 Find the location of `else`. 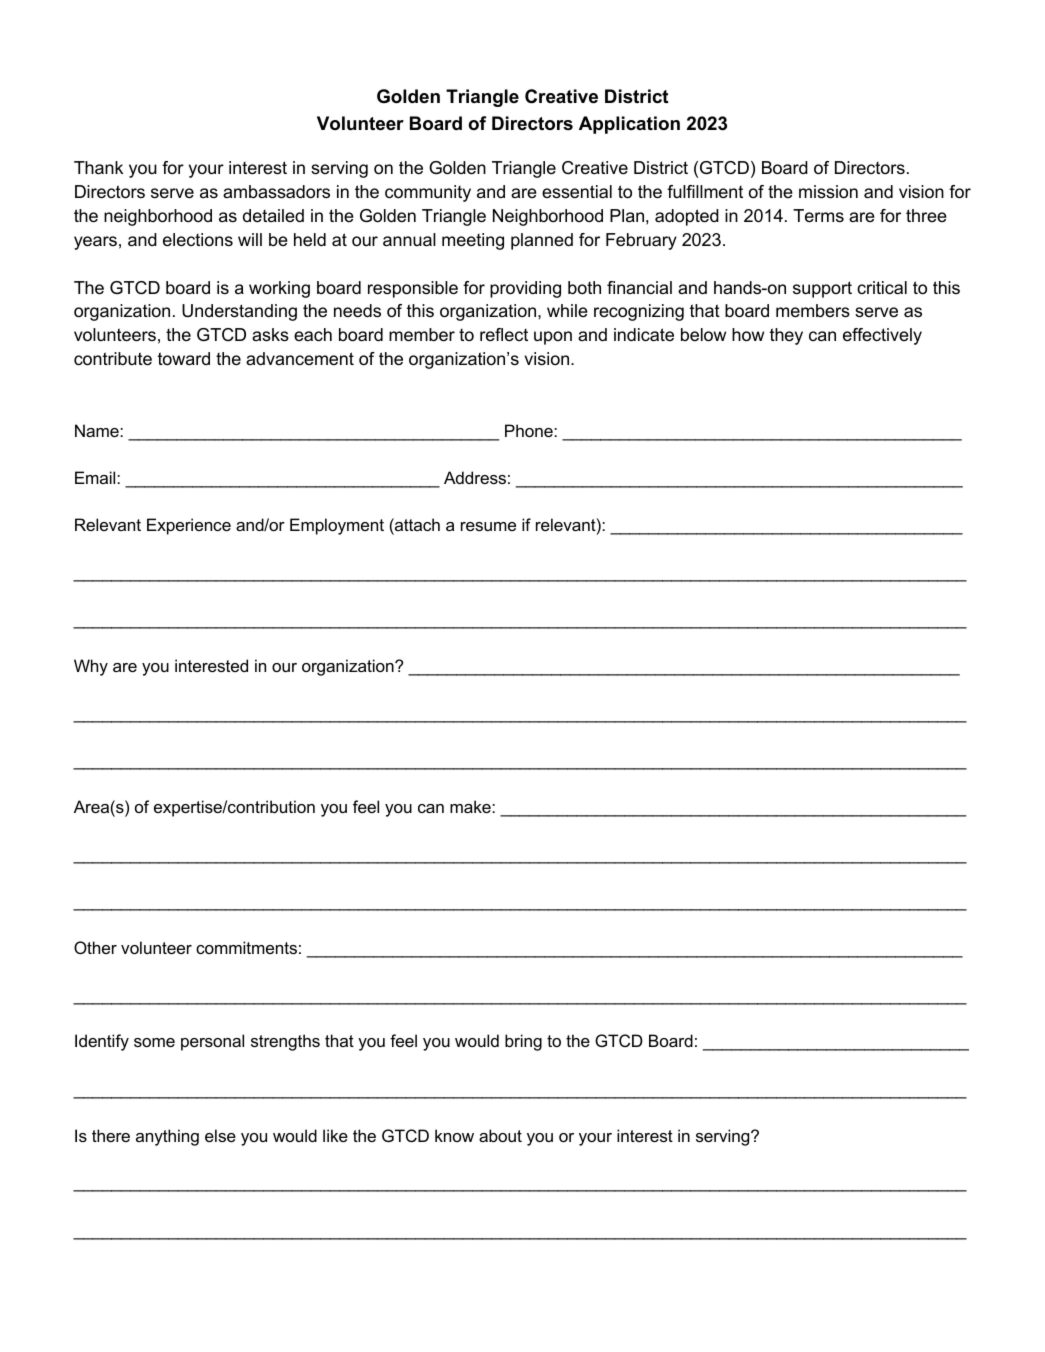

else is located at coordinates (220, 1135).
